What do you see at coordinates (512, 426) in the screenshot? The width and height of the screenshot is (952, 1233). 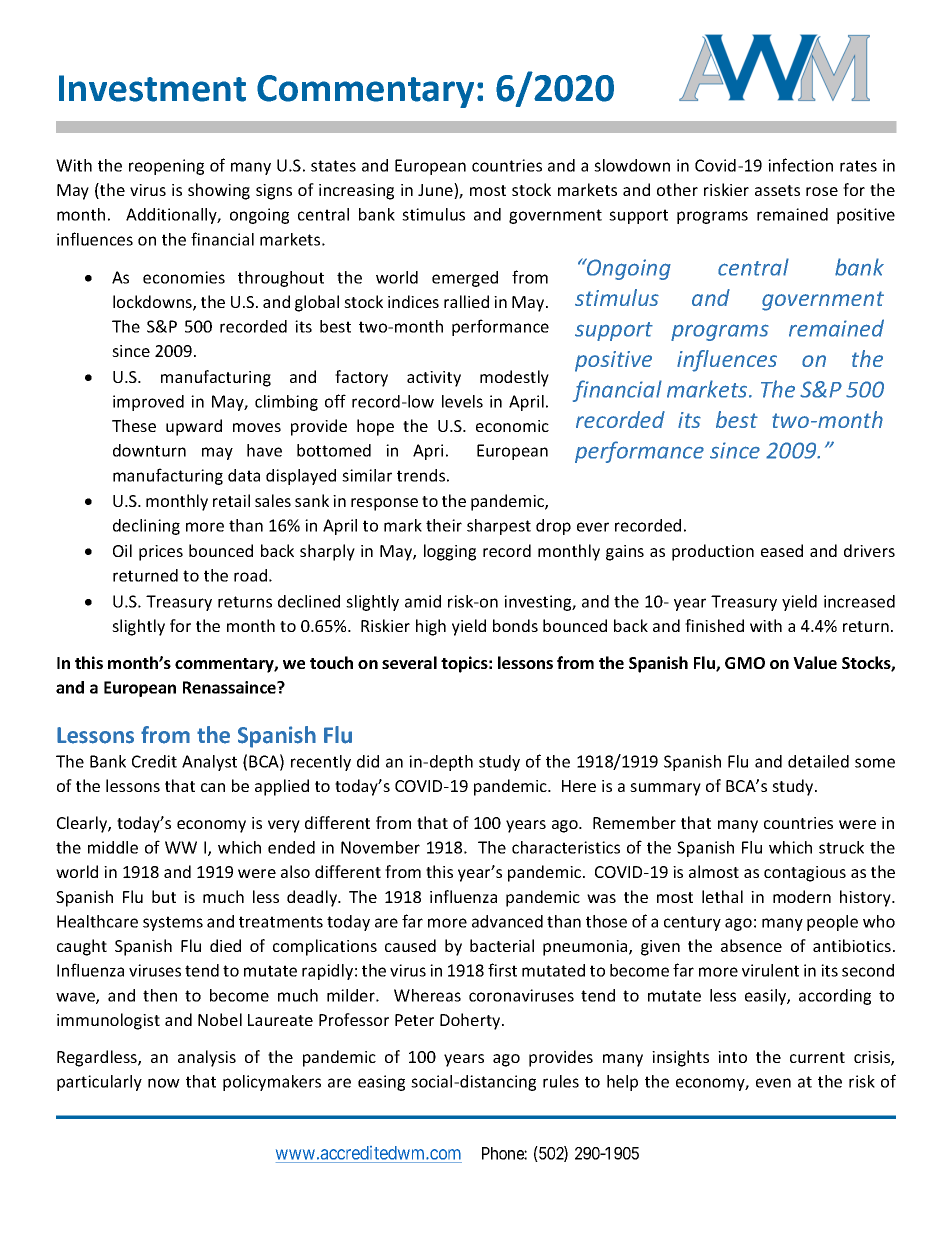 I see `economic` at bounding box center [512, 426].
